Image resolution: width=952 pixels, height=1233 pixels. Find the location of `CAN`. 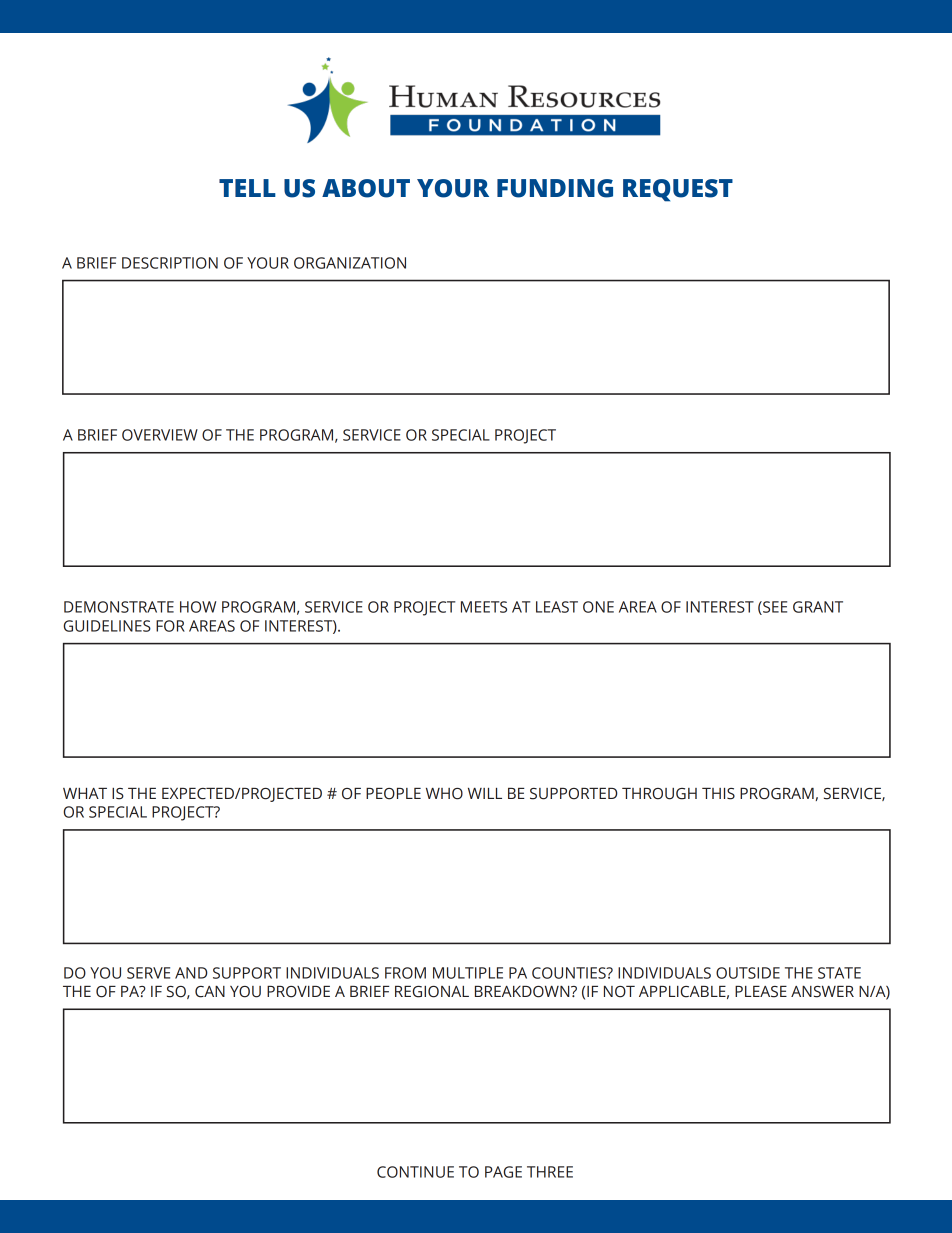

CAN is located at coordinates (210, 992).
